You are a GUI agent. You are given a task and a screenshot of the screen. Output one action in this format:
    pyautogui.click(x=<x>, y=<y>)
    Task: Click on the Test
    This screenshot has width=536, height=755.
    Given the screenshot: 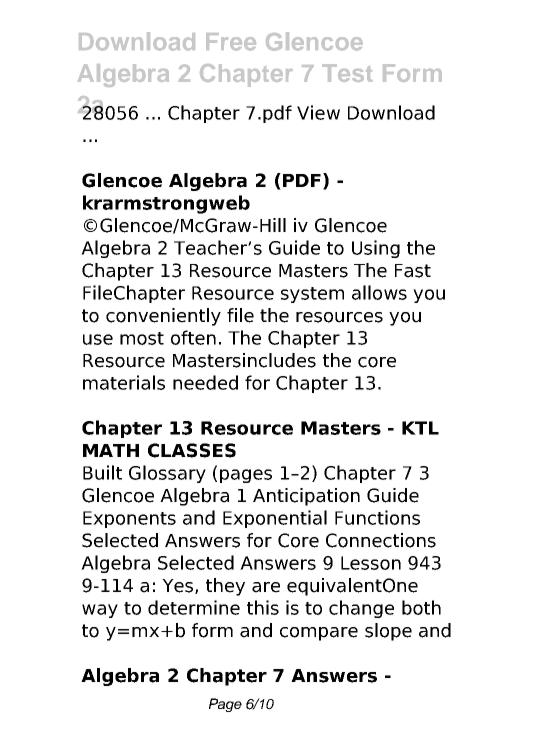 What is the action you would take?
    pyautogui.click(x=347, y=73)
